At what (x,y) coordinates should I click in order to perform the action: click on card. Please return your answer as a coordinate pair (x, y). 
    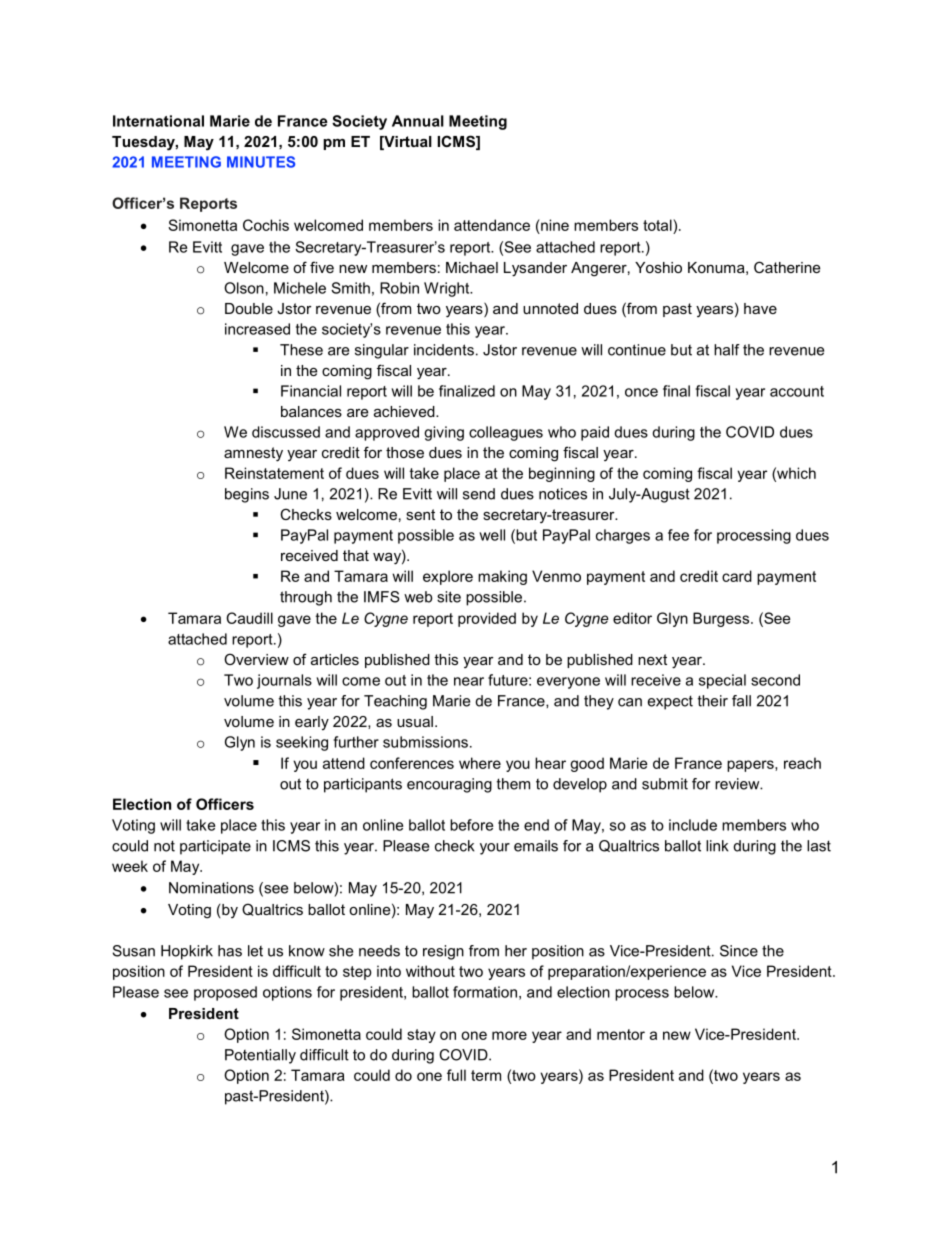
    Looking at the image, I should click on (737, 576).
